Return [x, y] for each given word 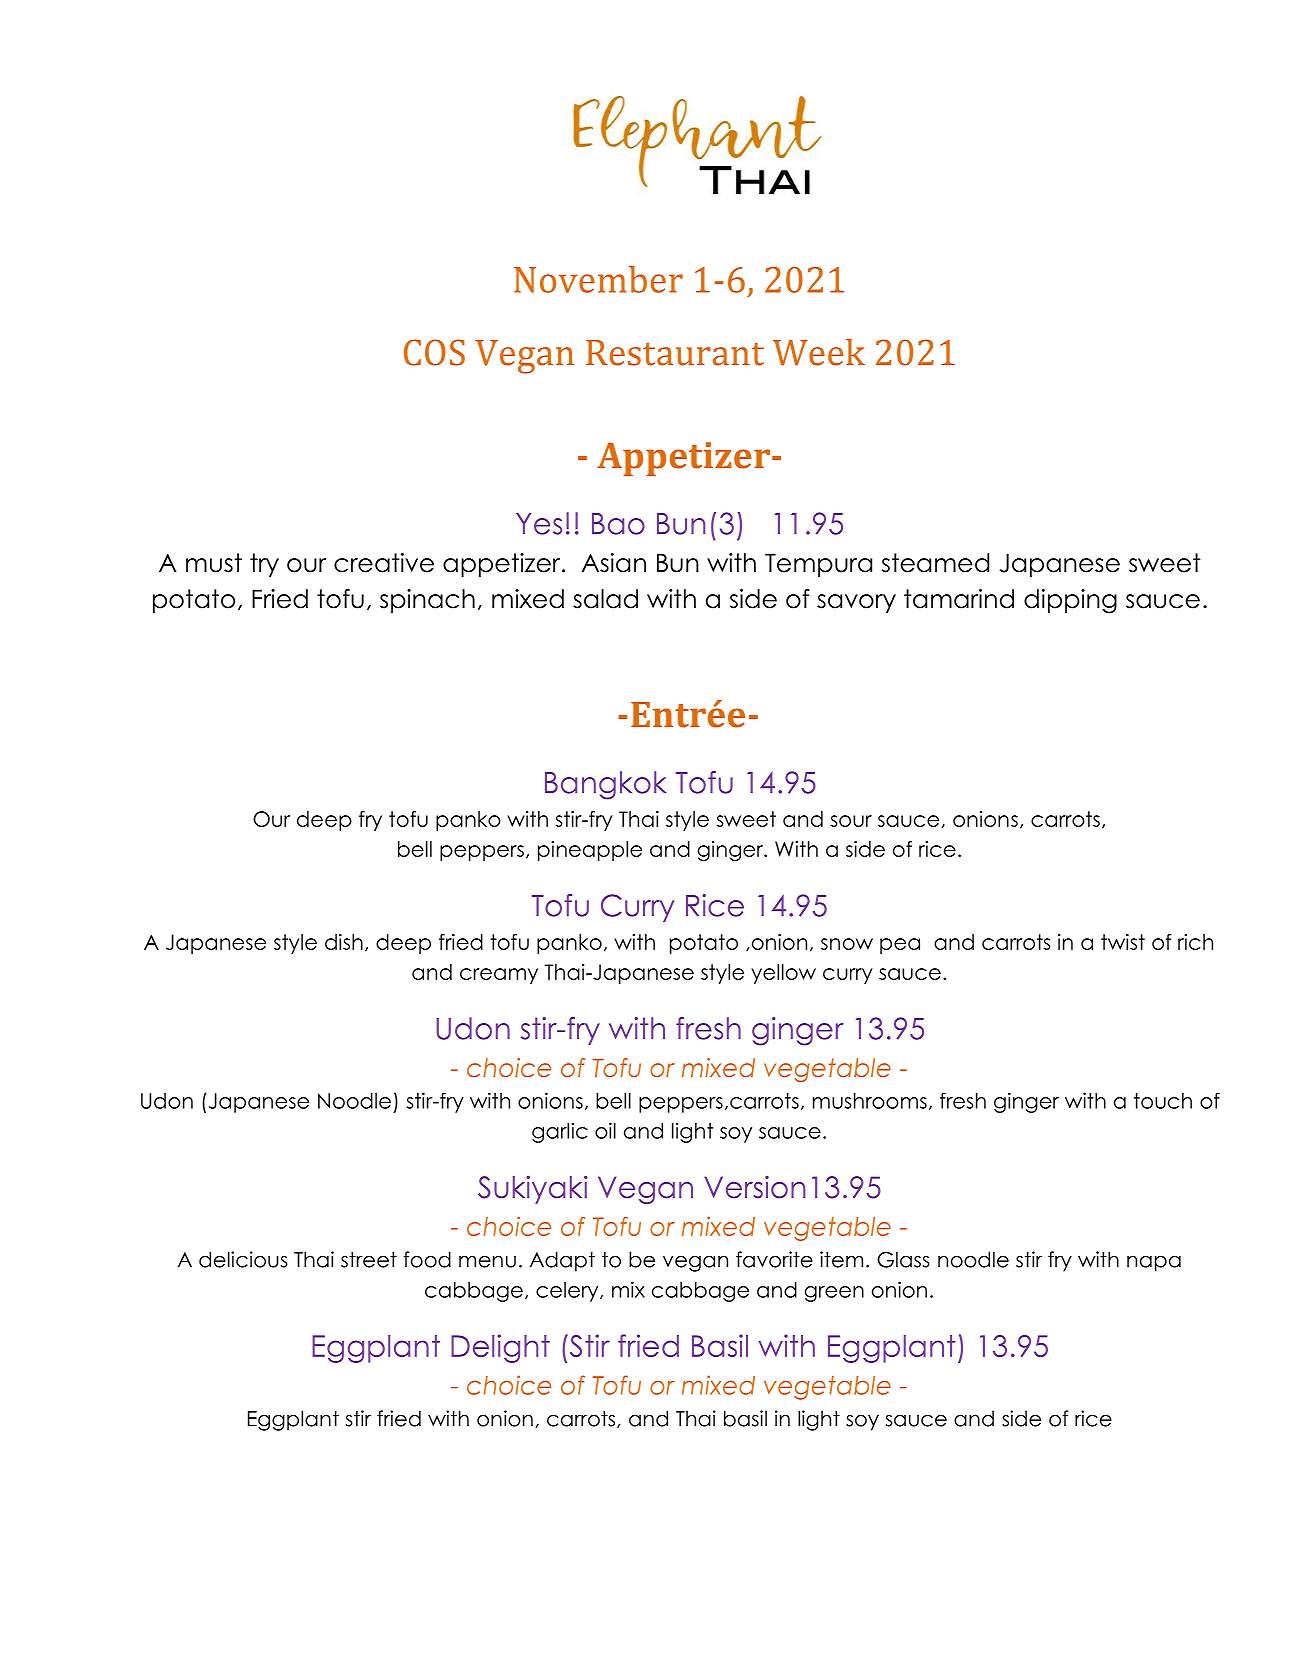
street [369, 1260]
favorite [774, 1259]
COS [434, 352]
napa [1154, 1263]
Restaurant [675, 353]
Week [819, 352]
